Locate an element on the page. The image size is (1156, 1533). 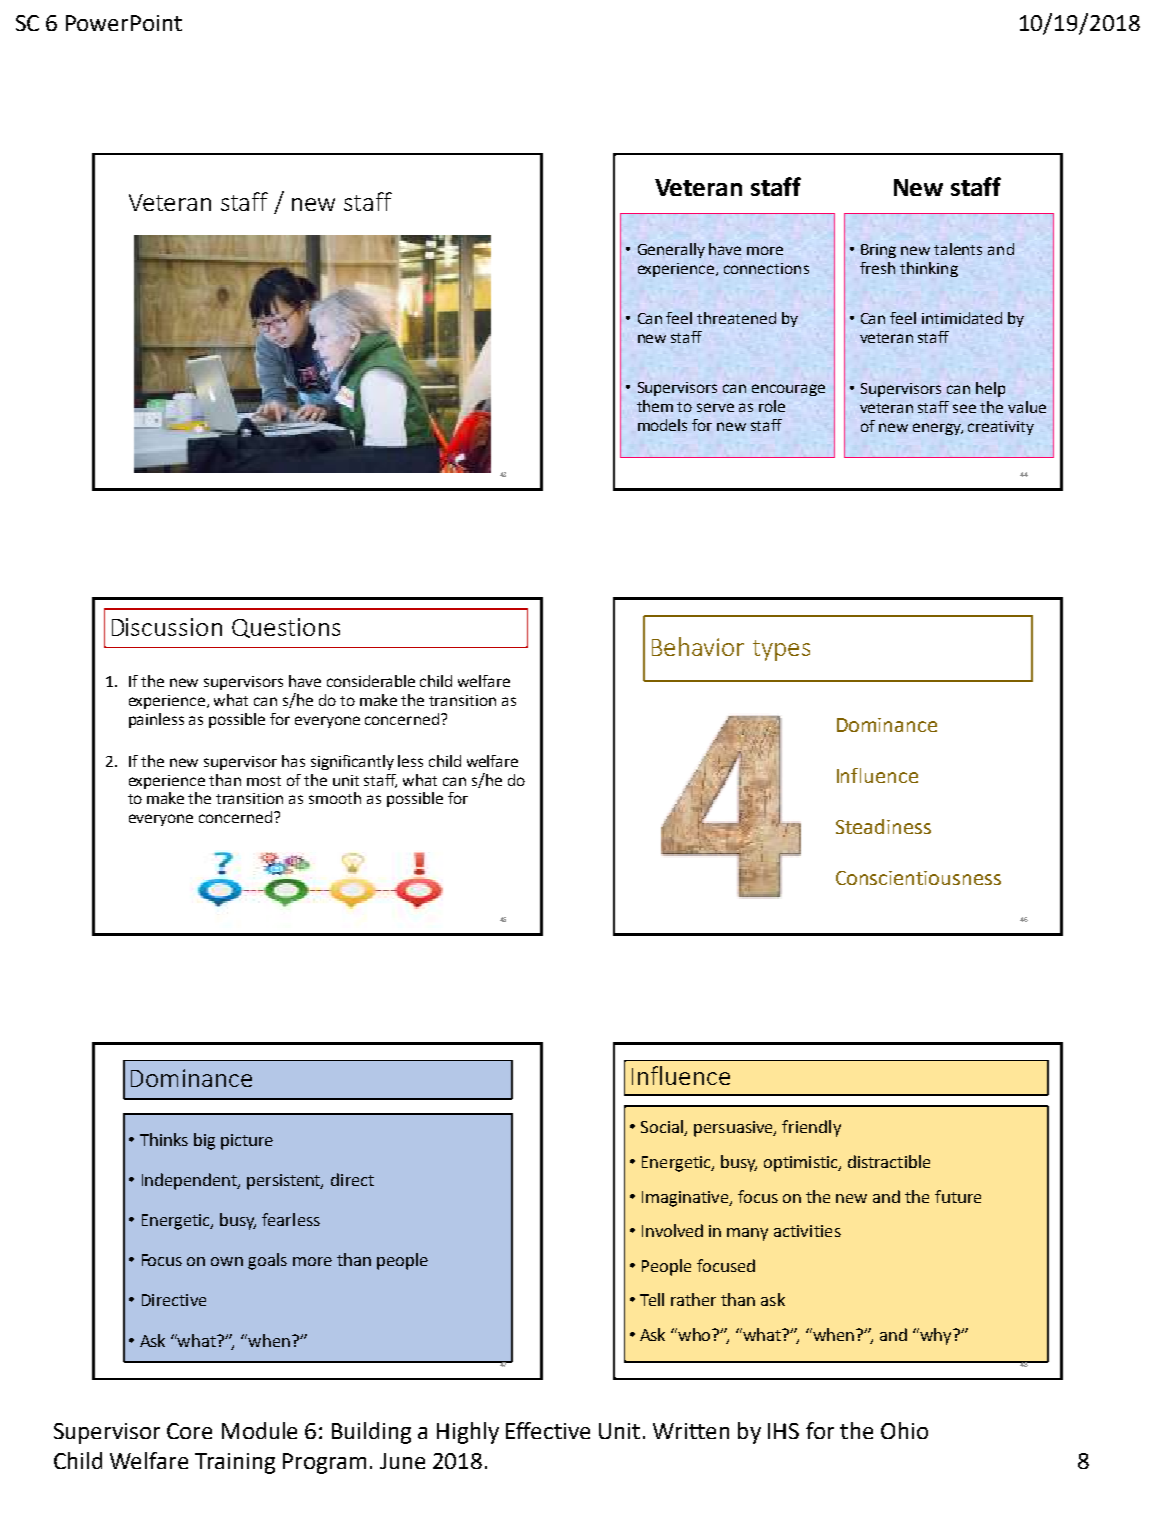
threatened is located at coordinates (736, 318).
